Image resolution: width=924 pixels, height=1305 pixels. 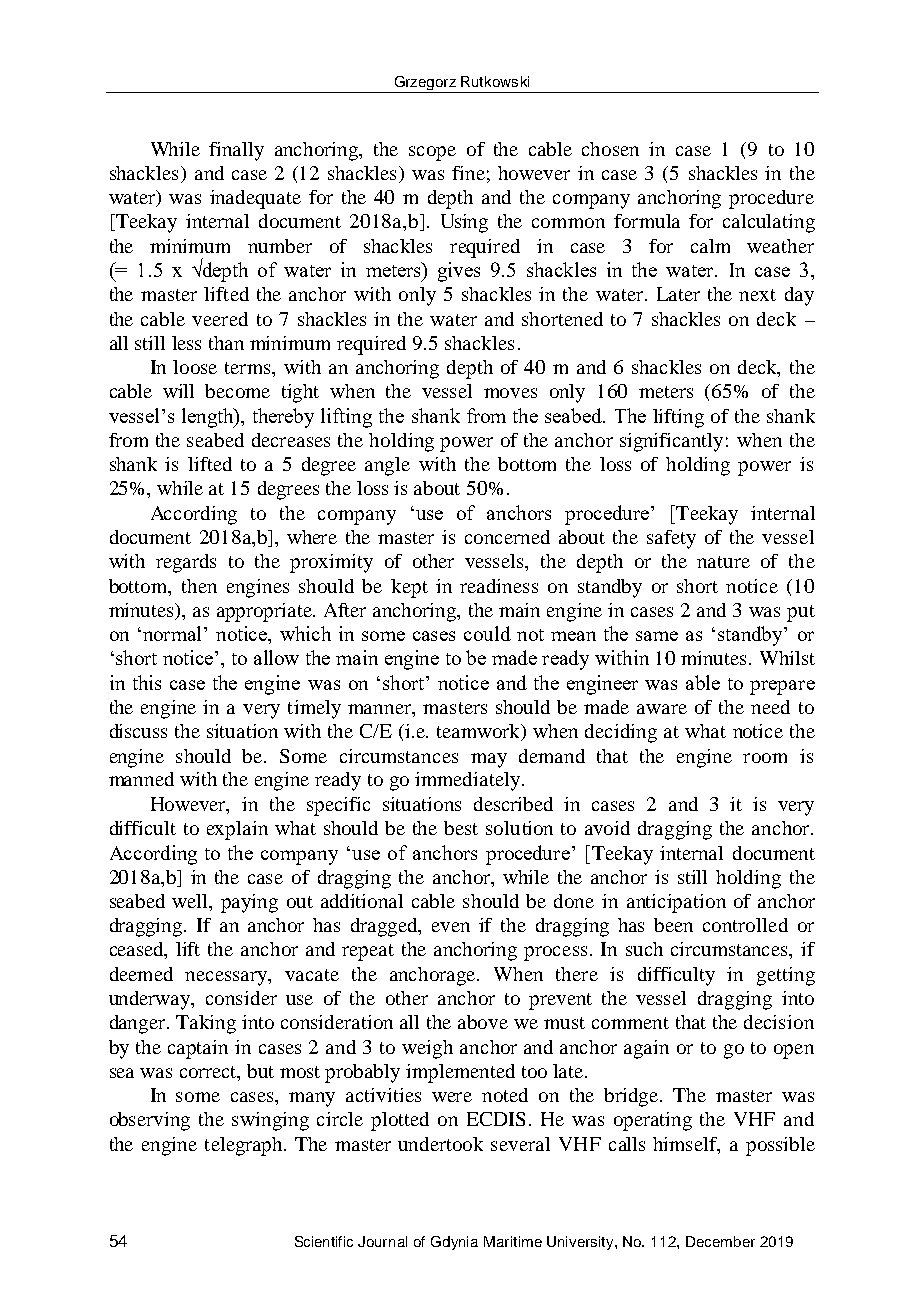 What do you see at coordinates (236, 151) in the document?
I see `finally` at bounding box center [236, 151].
